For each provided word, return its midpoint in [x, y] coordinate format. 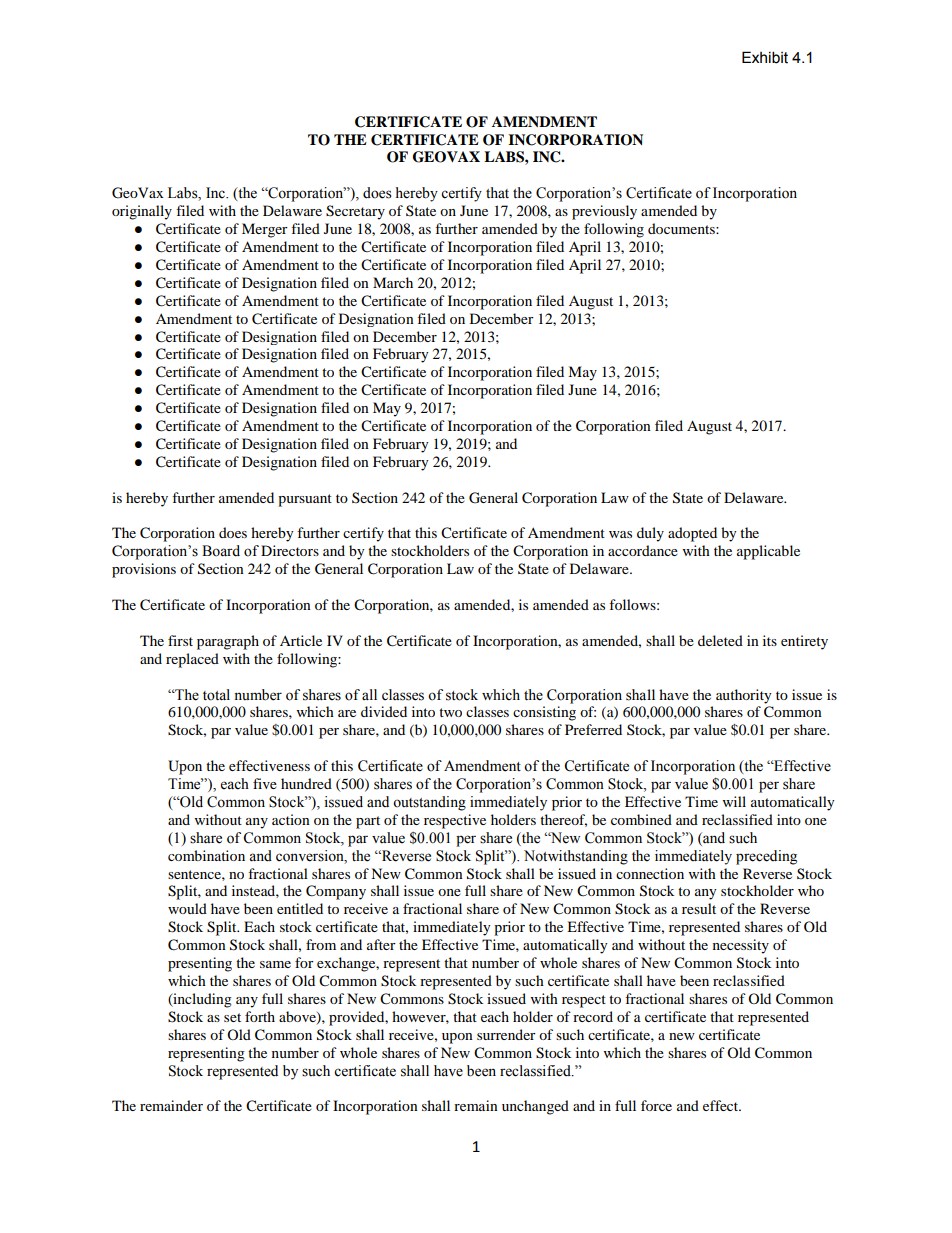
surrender [506, 1034]
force [656, 1105]
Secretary [355, 212]
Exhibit [765, 57]
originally [142, 212]
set [232, 1017]
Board [221, 551]
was [620, 534]
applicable [768, 552]
